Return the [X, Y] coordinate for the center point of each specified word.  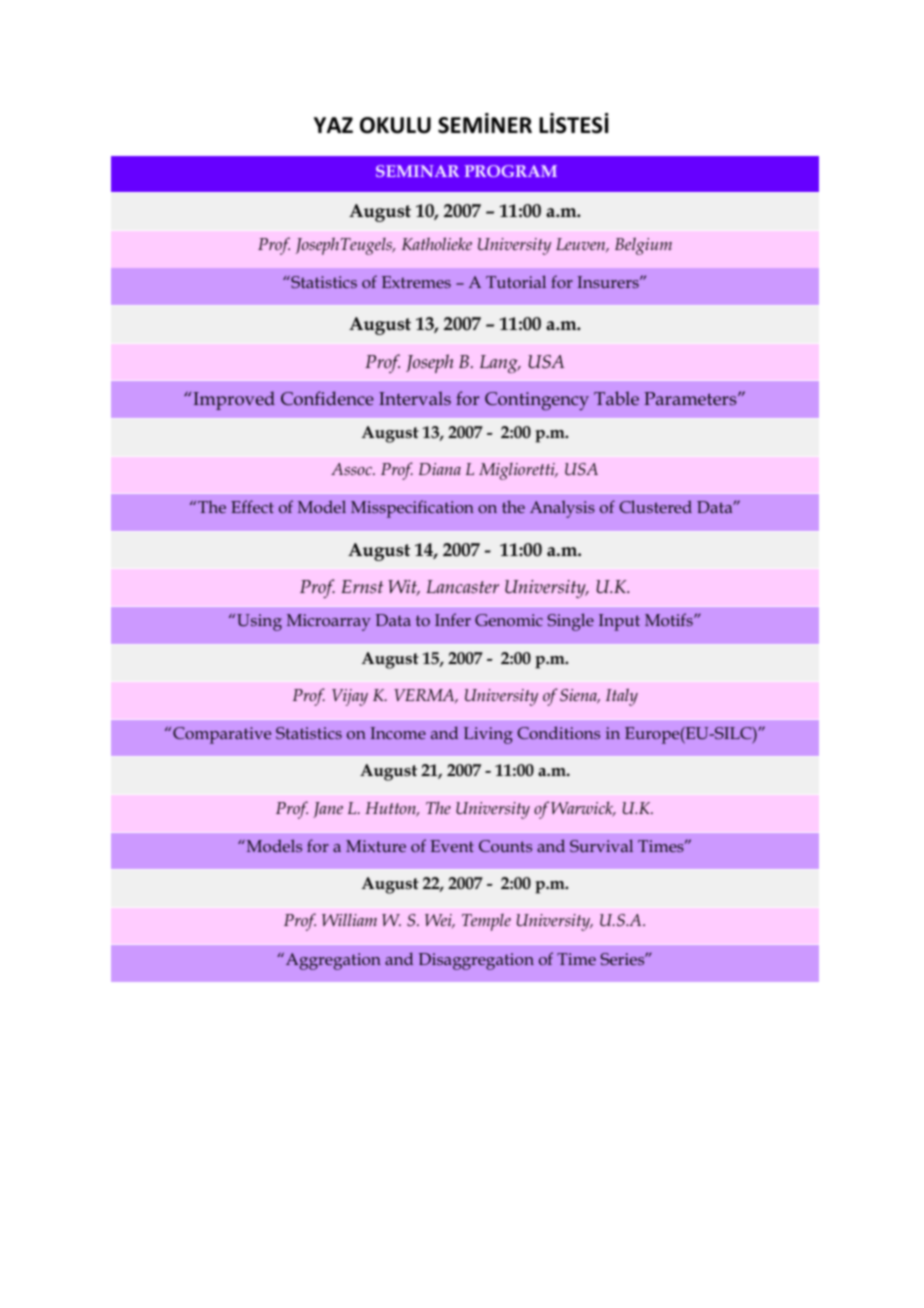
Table [616, 398]
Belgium [643, 246]
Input [619, 622]
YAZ [333, 125]
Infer [453, 619]
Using [259, 622]
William [349, 919]
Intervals [415, 398]
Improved [234, 400]
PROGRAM [511, 171]
